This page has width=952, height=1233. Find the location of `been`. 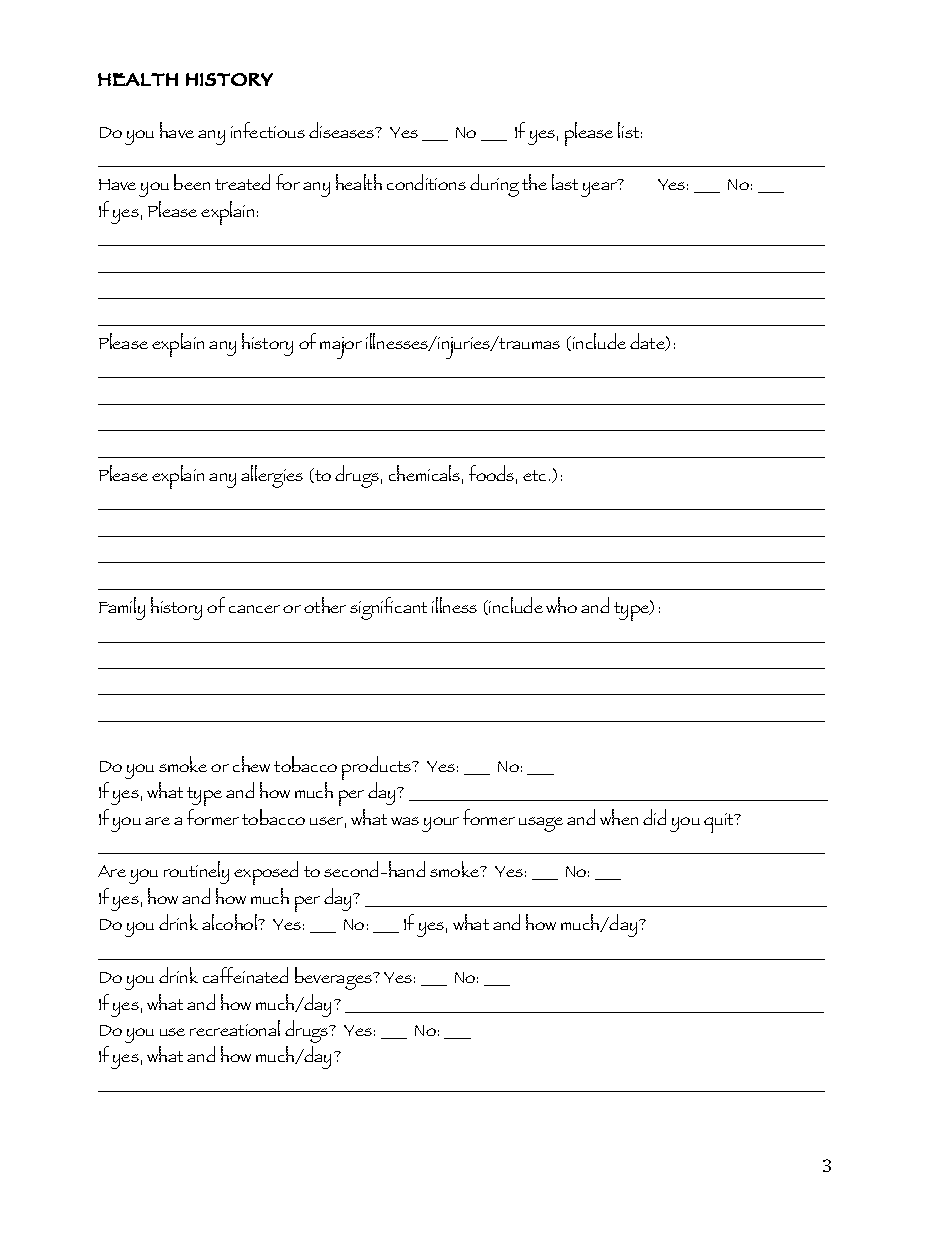

been is located at coordinates (192, 182).
